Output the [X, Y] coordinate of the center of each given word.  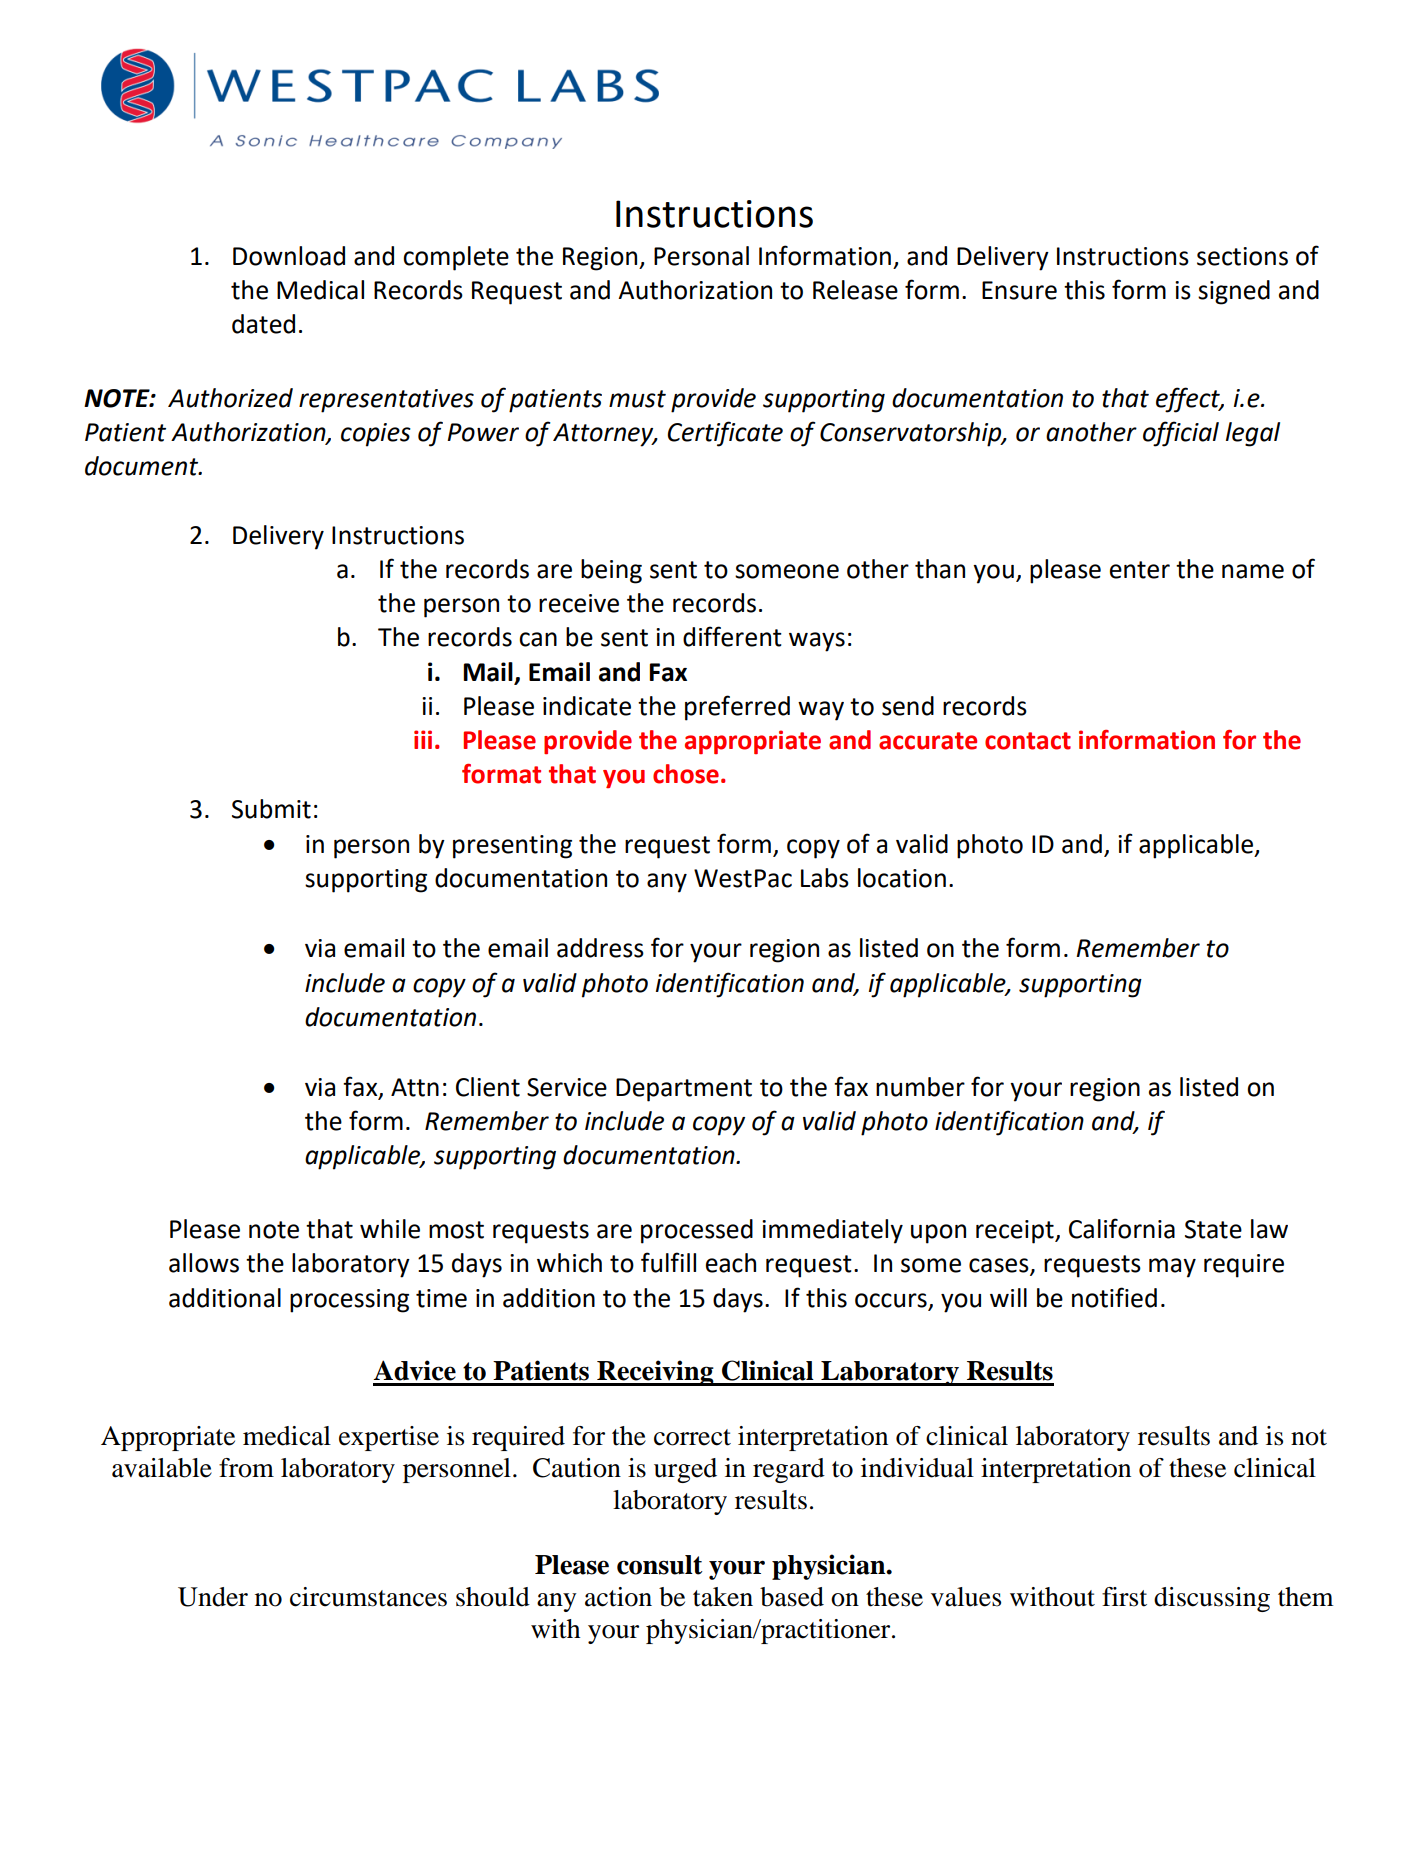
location [902, 878]
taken [723, 1597]
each [731, 1263]
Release [855, 290]
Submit [271, 809]
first [1124, 1597]
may [1172, 1268]
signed [1234, 292]
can [538, 639]
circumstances [368, 1597]
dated [263, 324]
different [732, 636]
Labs [825, 878]
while [390, 1229]
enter [1140, 570]
